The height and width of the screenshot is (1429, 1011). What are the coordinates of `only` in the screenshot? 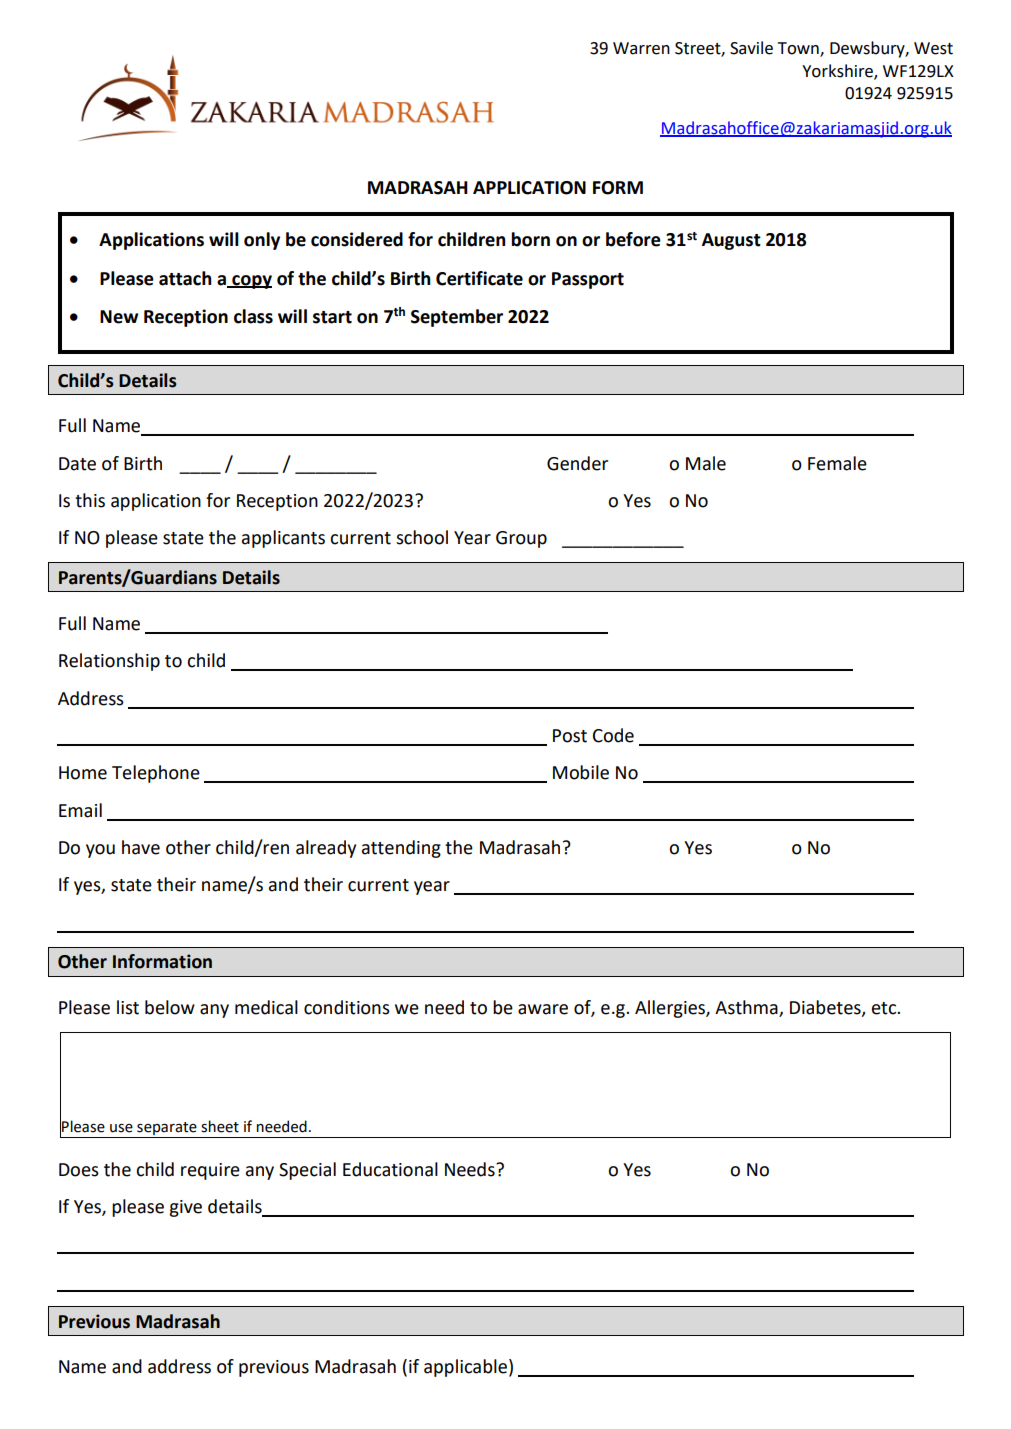 It's located at (262, 241).
